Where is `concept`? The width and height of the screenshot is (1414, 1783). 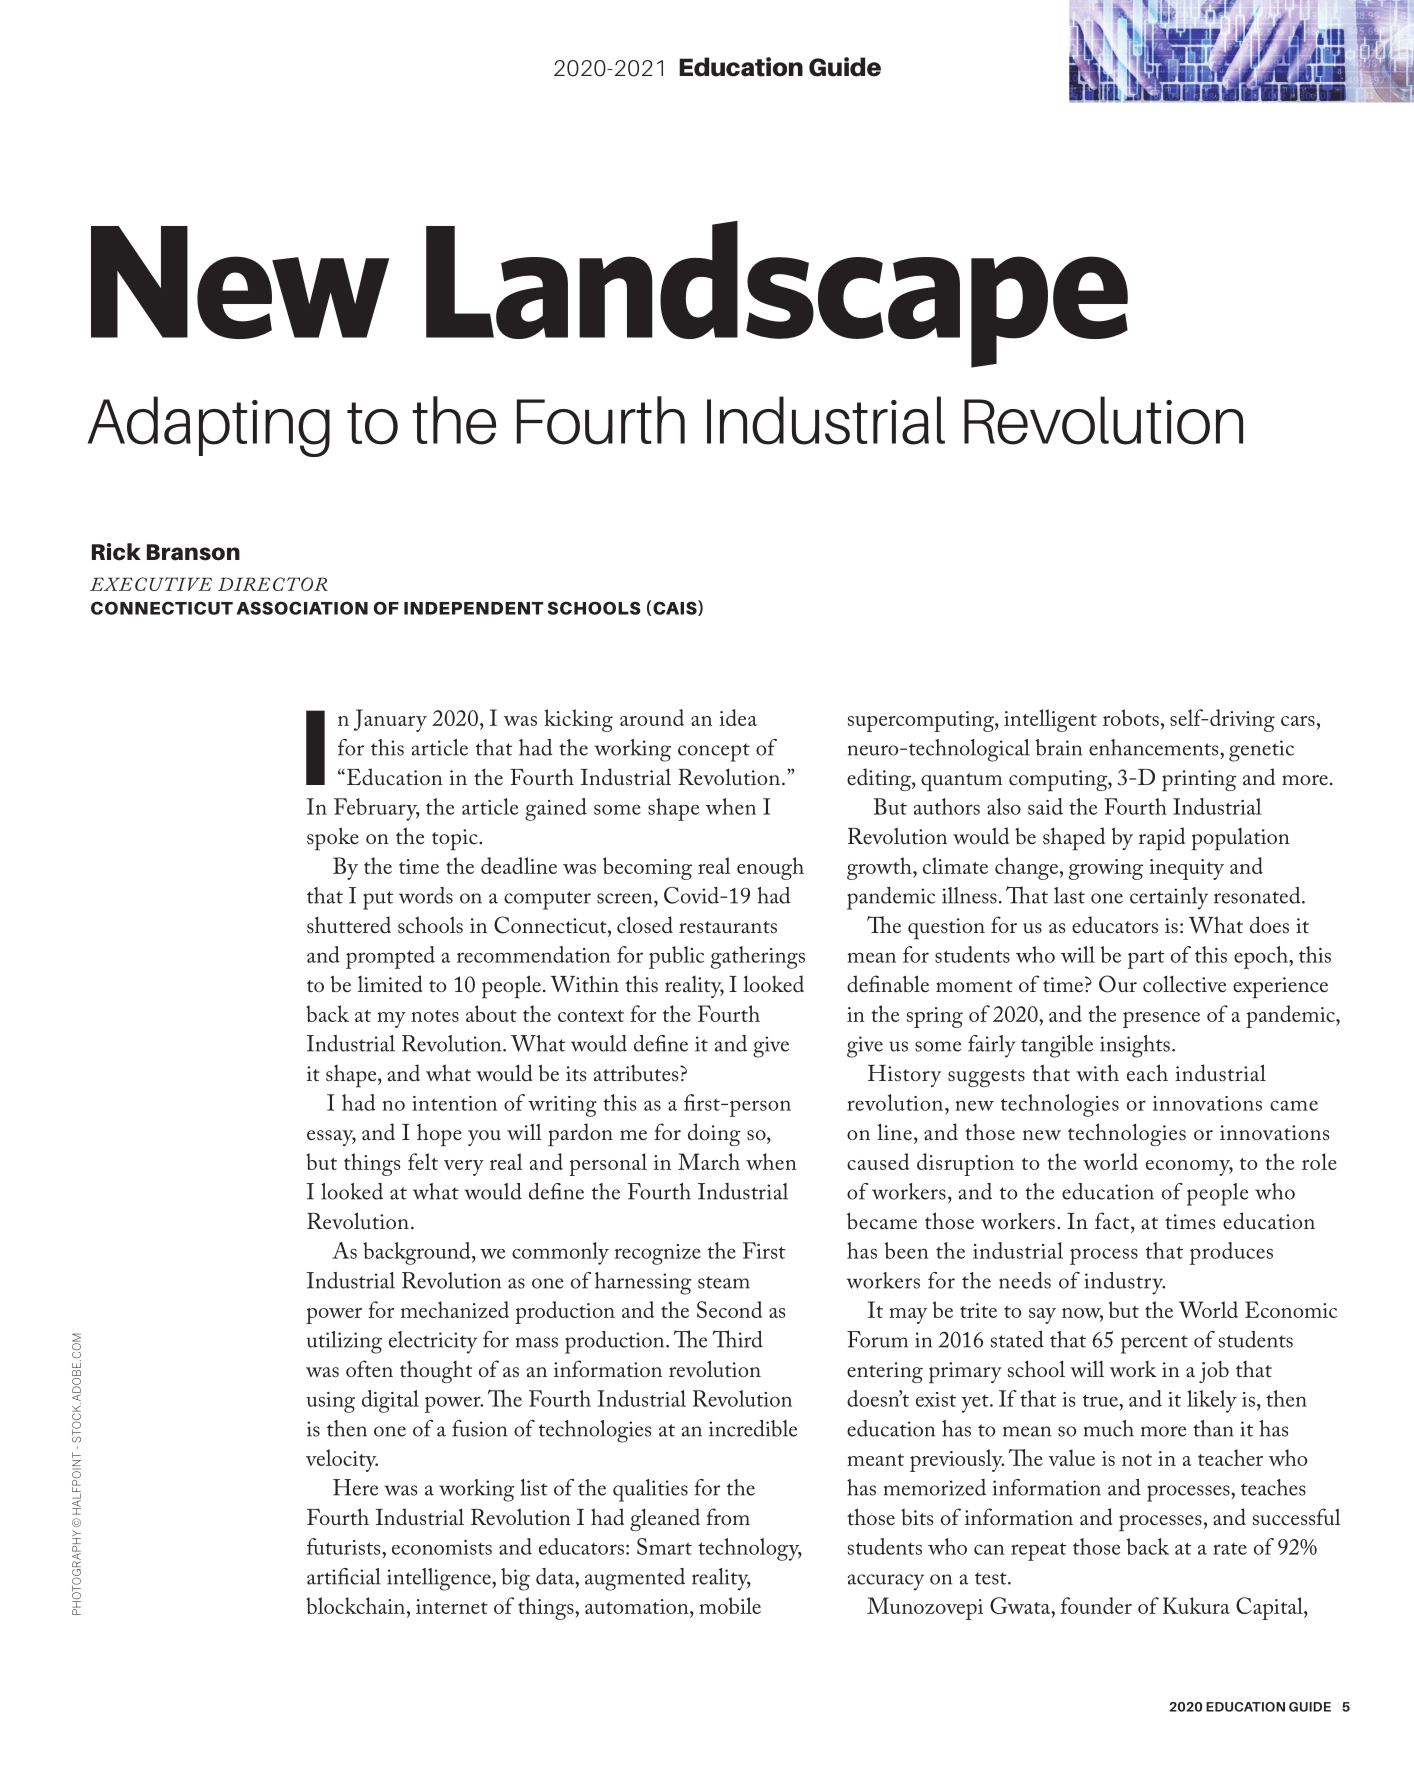
concept is located at coordinates (714, 752).
